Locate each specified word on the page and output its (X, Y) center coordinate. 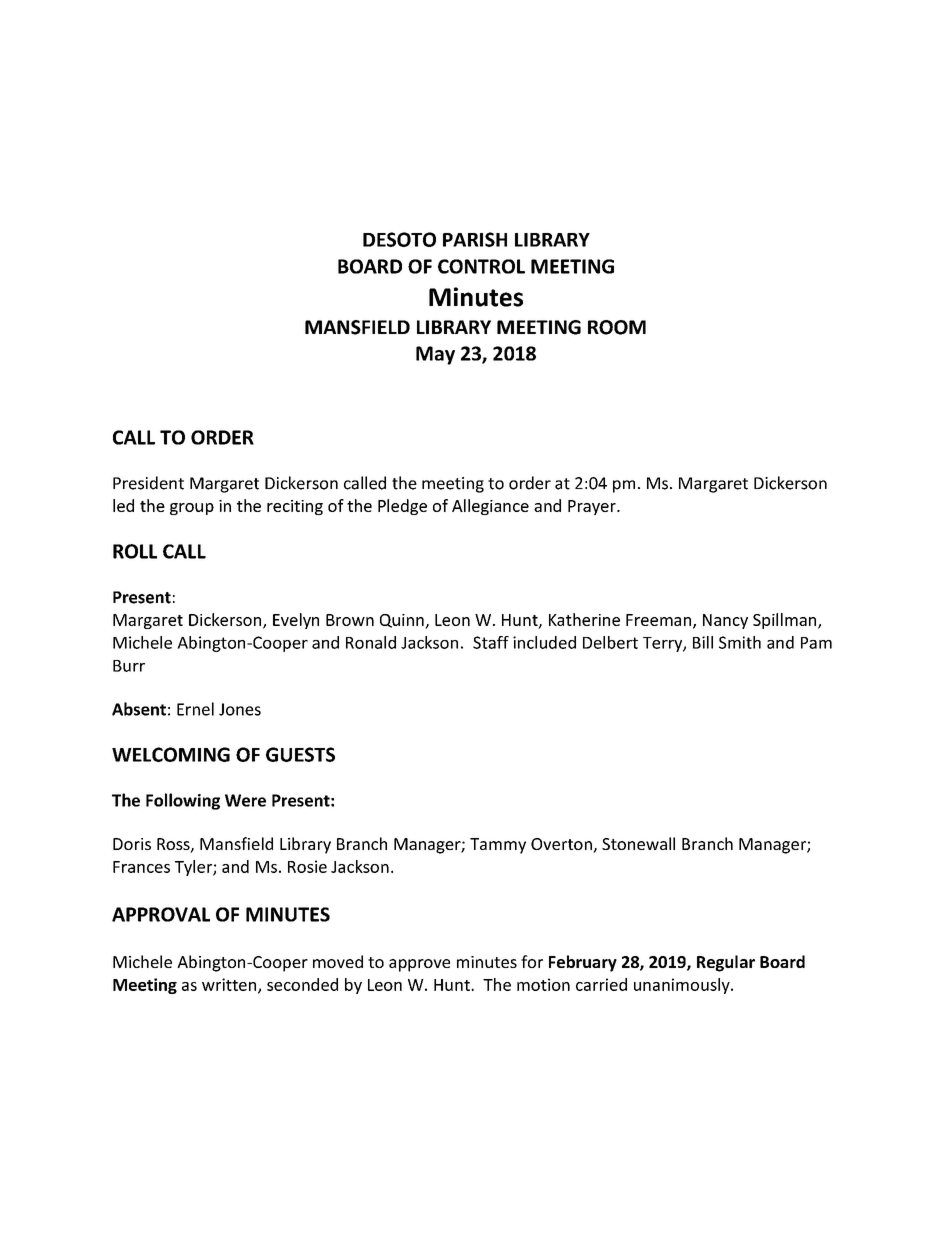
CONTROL (481, 266)
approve (419, 965)
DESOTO (399, 239)
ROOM (617, 327)
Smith (740, 642)
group (192, 509)
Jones (240, 709)
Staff (491, 642)
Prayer (593, 507)
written (230, 985)
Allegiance (490, 507)
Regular (726, 963)
